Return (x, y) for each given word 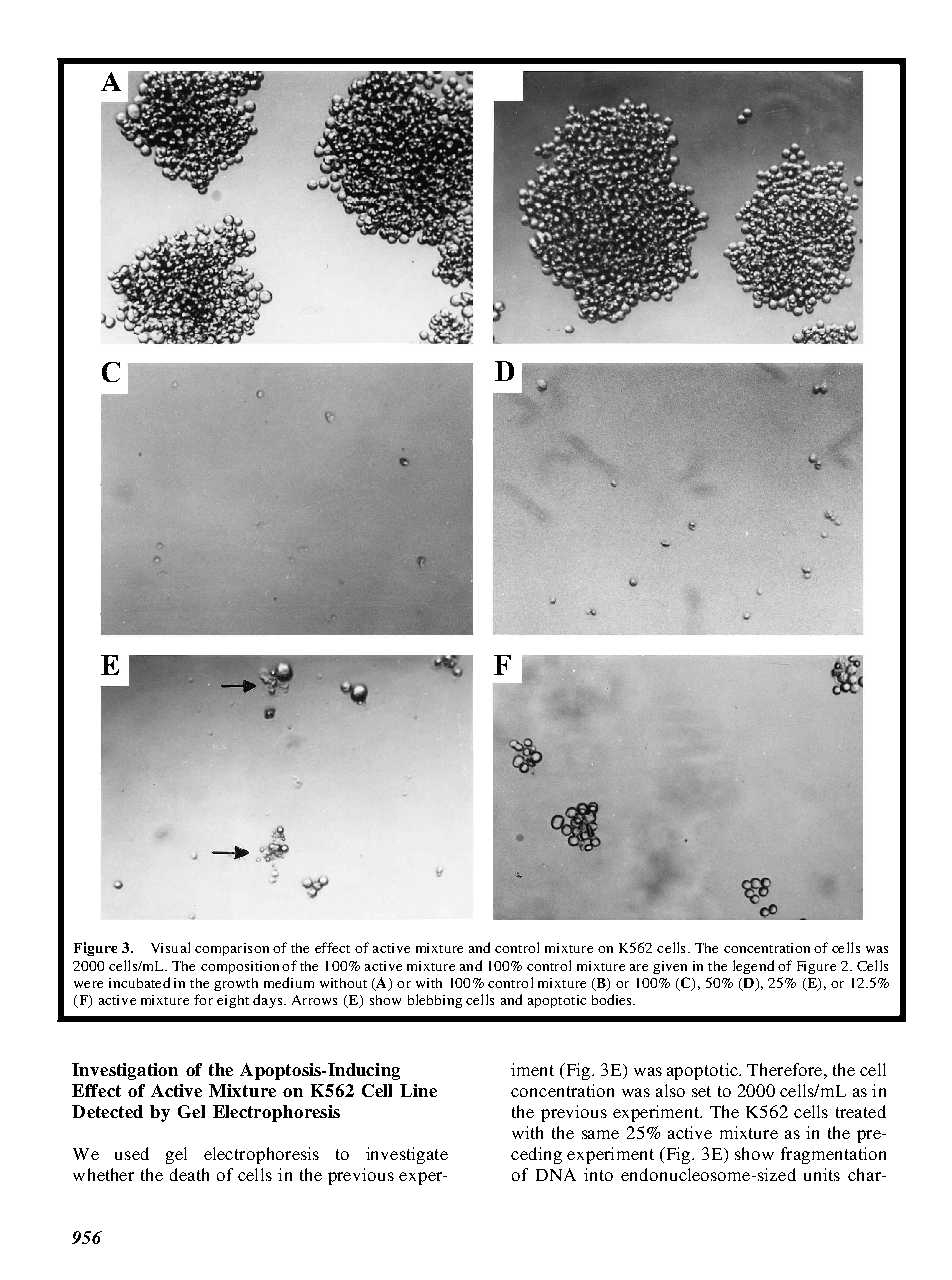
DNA (556, 1174)
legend (753, 967)
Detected (107, 1111)
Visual (170, 947)
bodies (613, 999)
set (701, 1091)
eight (233, 1001)
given (670, 967)
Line (418, 1090)
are (639, 967)
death (189, 1174)
